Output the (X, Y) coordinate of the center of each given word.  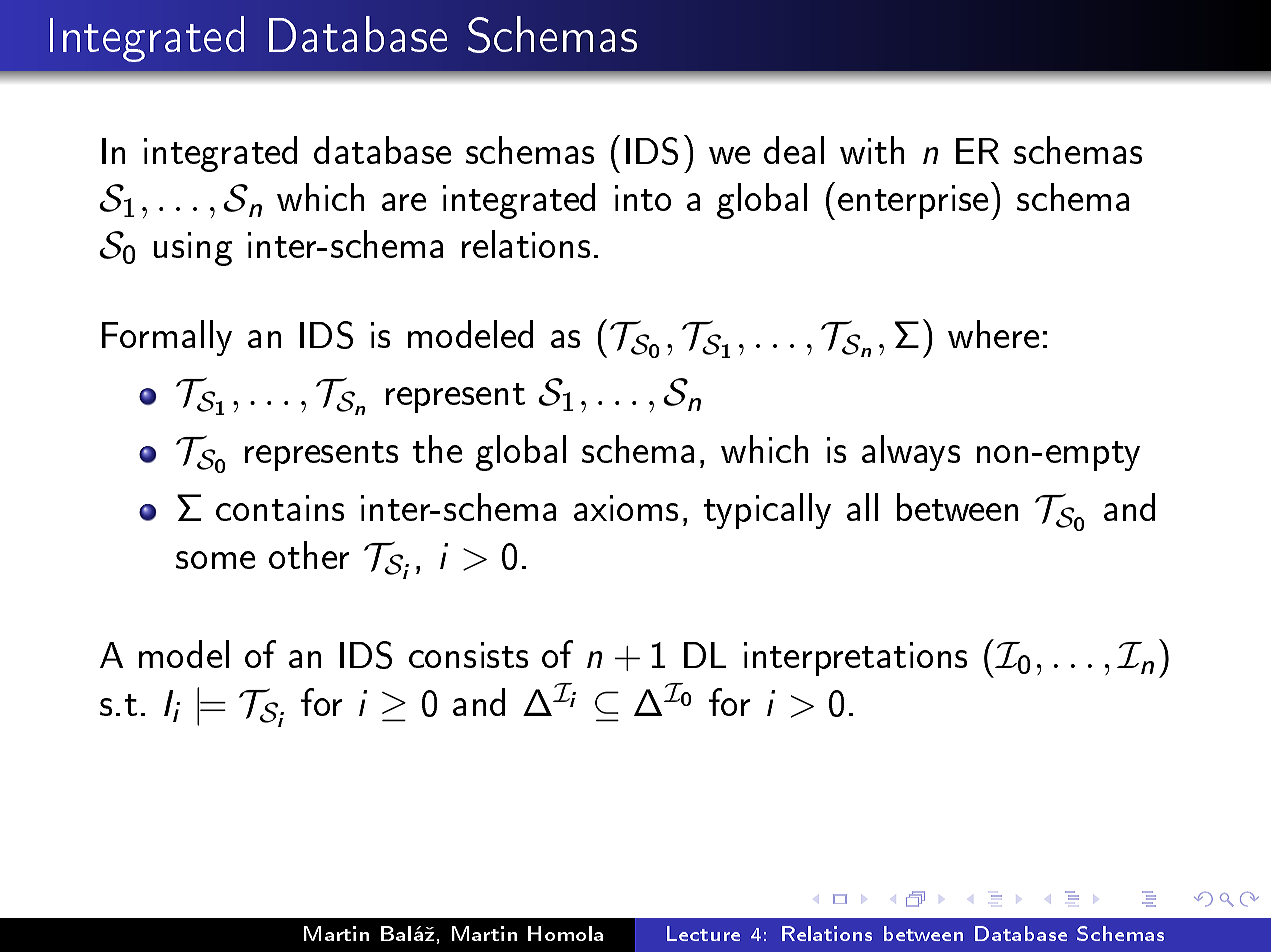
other (309, 555)
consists (468, 655)
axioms (626, 508)
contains (280, 508)
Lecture (703, 933)
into (643, 198)
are (404, 202)
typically (767, 511)
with (872, 150)
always (911, 453)
